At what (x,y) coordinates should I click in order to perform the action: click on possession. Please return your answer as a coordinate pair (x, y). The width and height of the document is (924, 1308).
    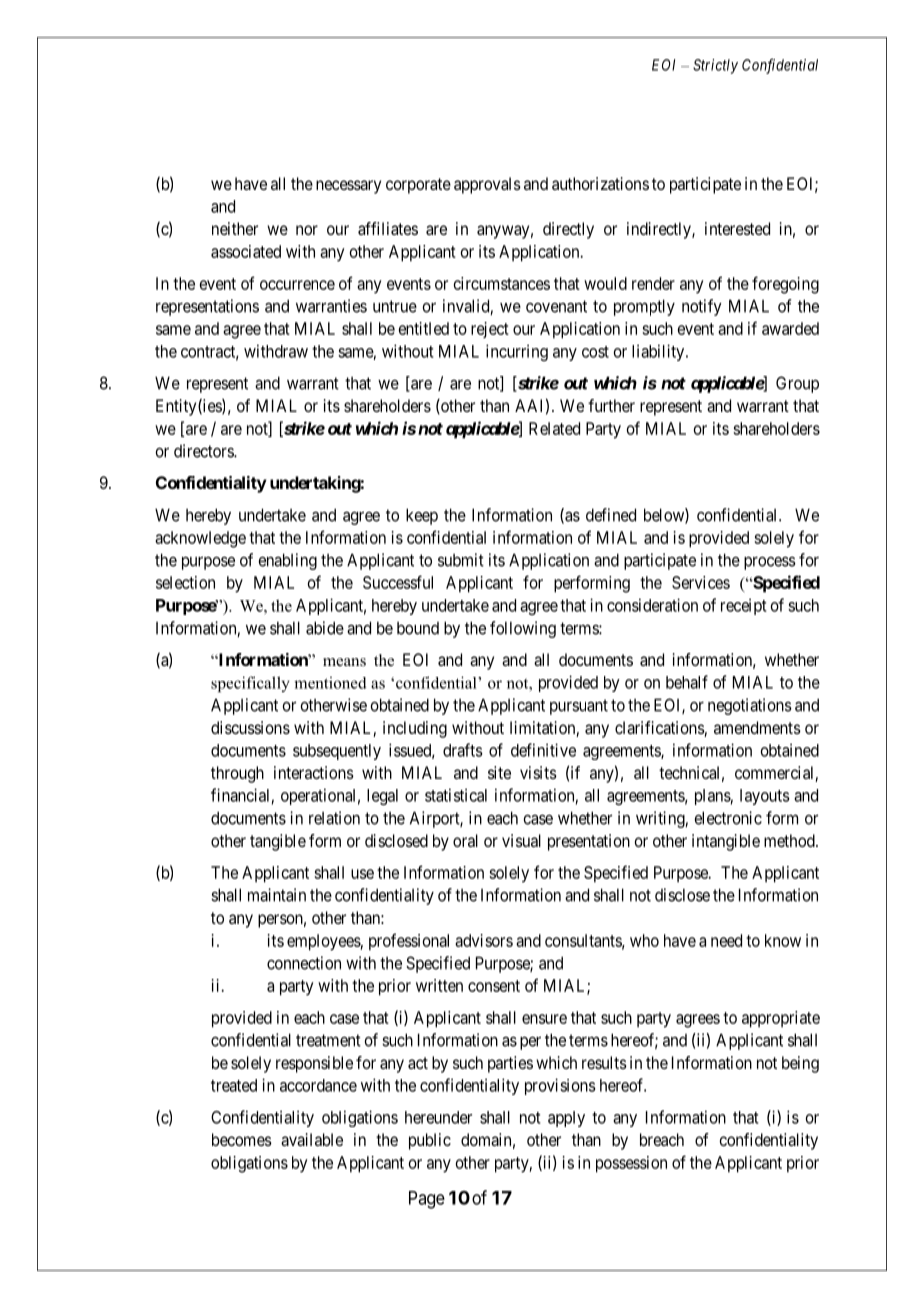
    Looking at the image, I should click on (631, 1164).
